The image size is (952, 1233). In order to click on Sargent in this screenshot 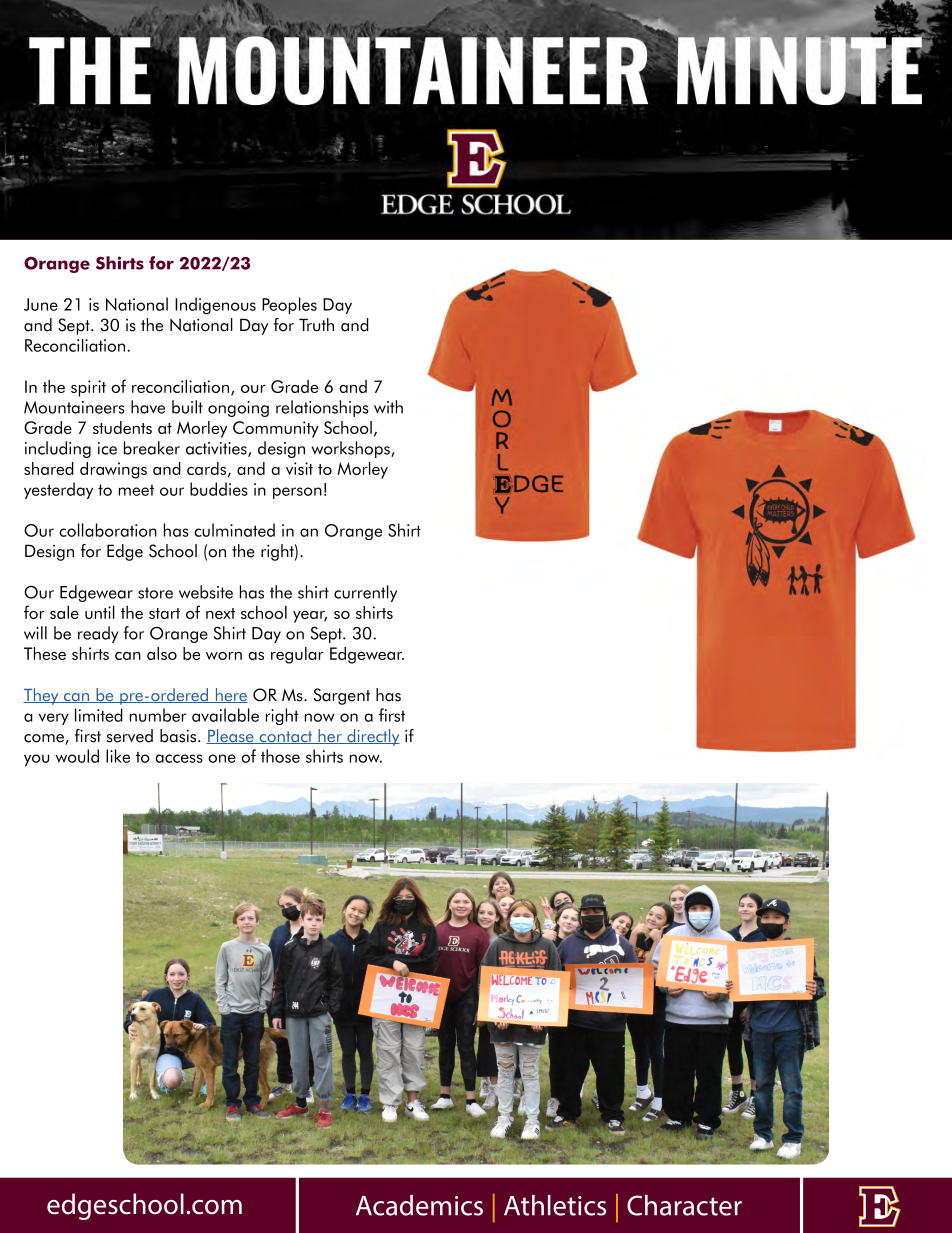, I will do `click(342, 696)`.
